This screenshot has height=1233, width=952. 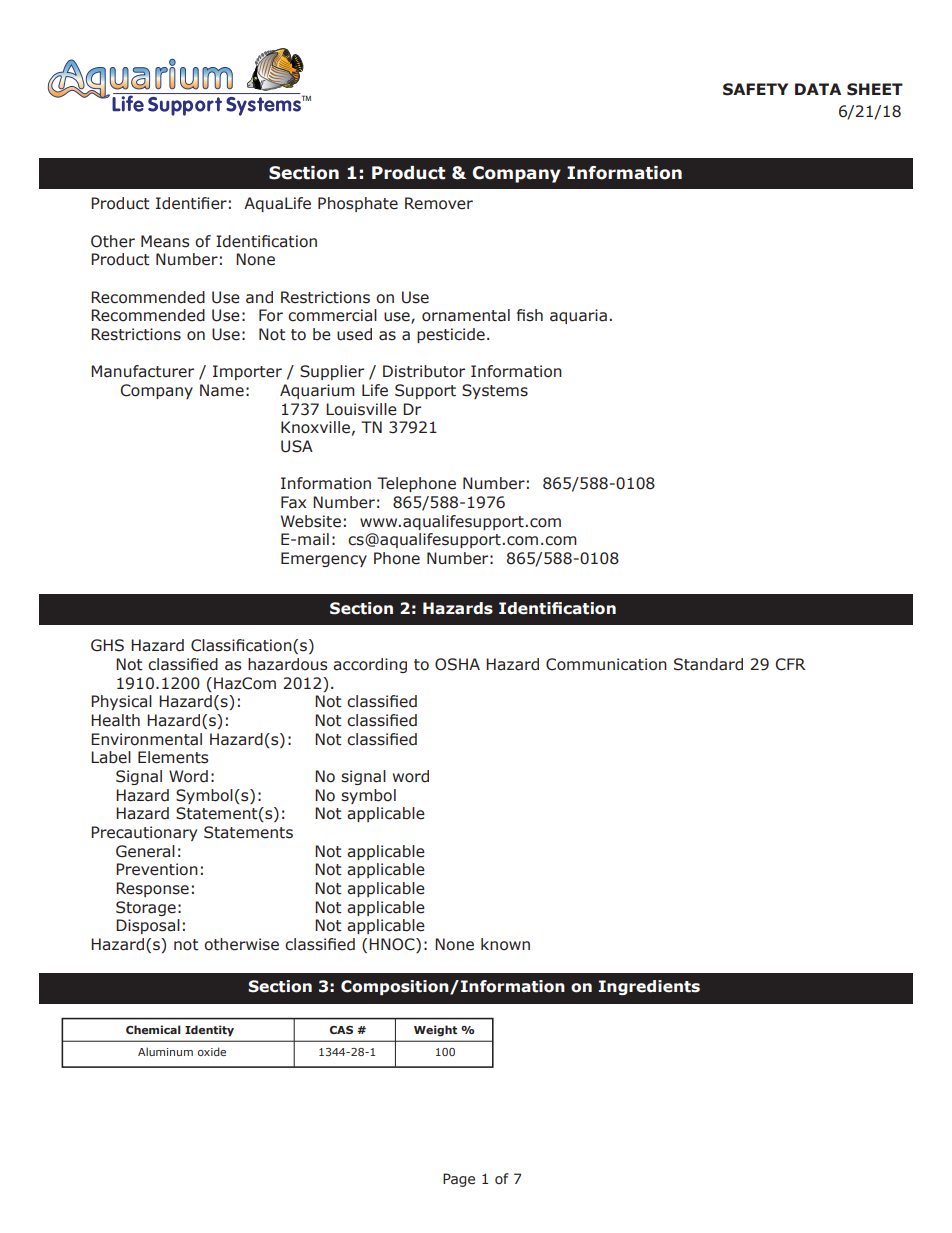 I want to click on Elements, so click(x=173, y=757).
